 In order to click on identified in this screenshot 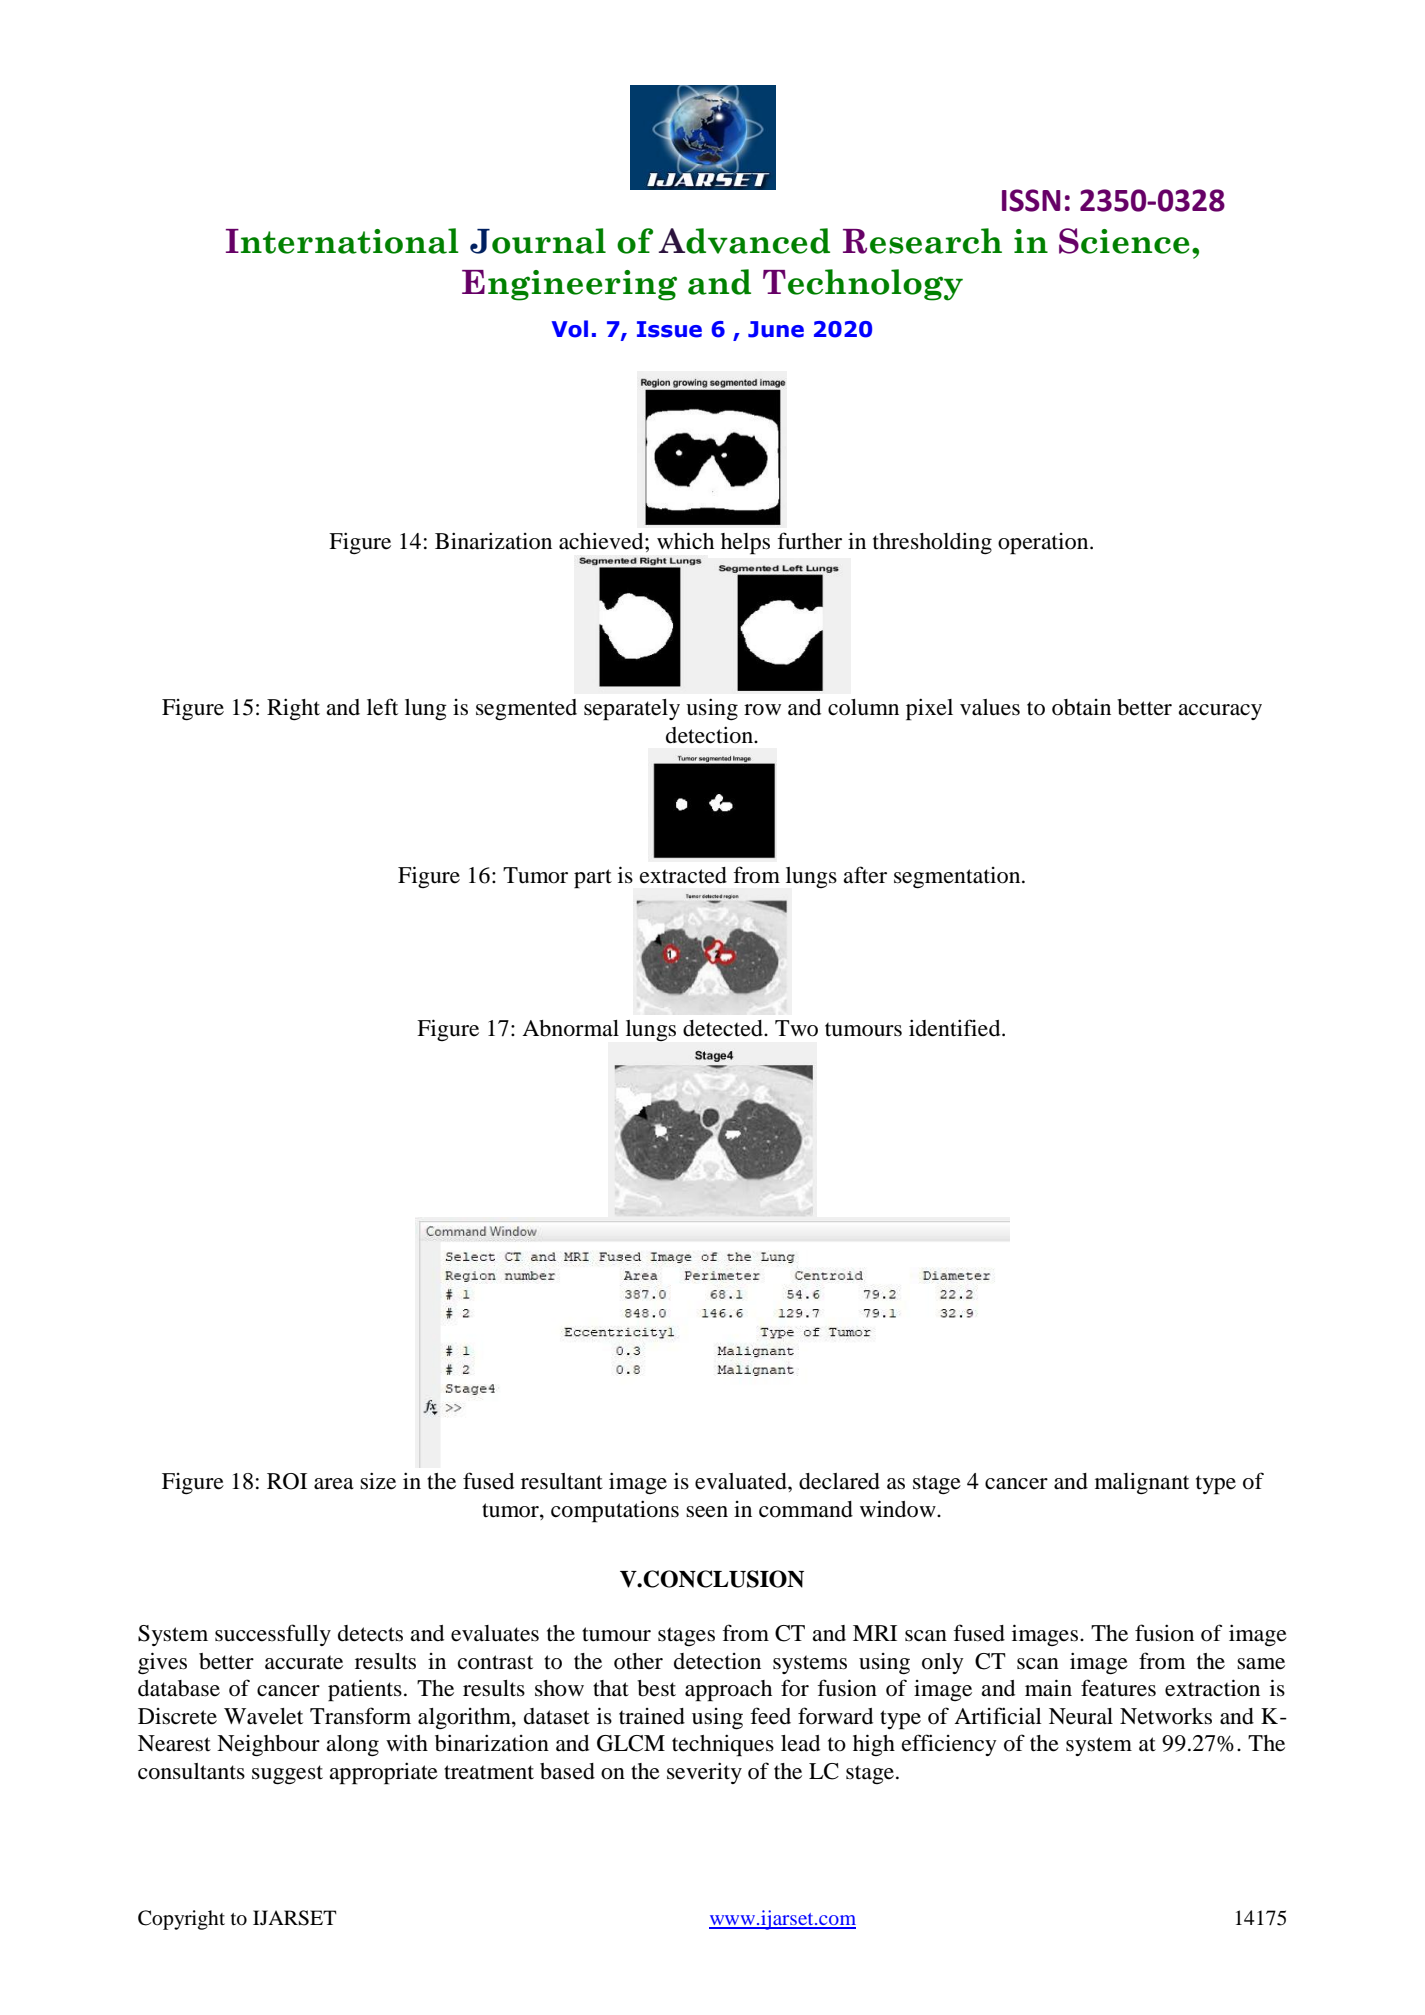, I will do `click(956, 1028)`.
